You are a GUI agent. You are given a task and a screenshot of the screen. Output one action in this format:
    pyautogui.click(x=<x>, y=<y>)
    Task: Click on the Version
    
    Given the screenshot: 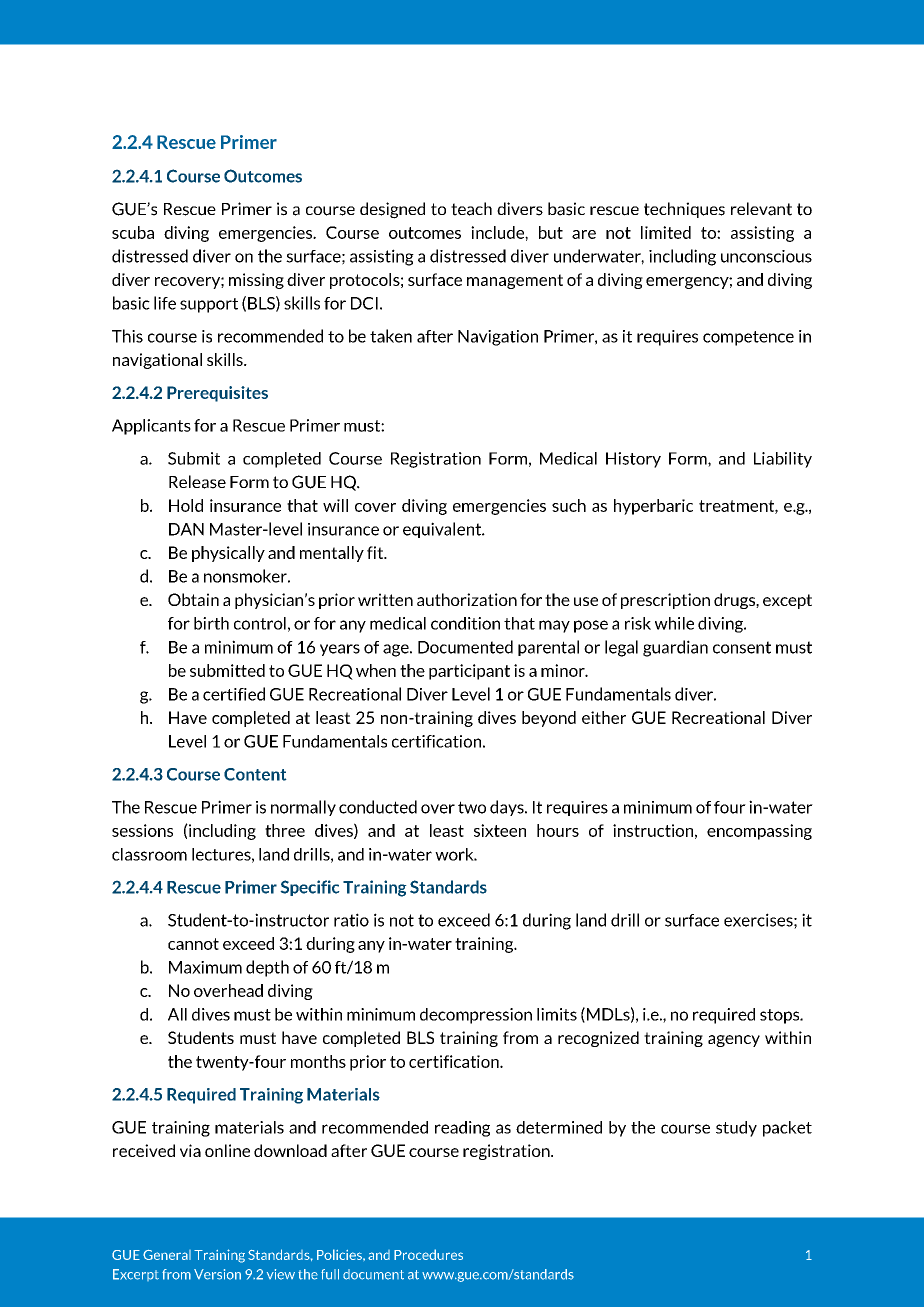 What is the action you would take?
    pyautogui.click(x=217, y=1274)
